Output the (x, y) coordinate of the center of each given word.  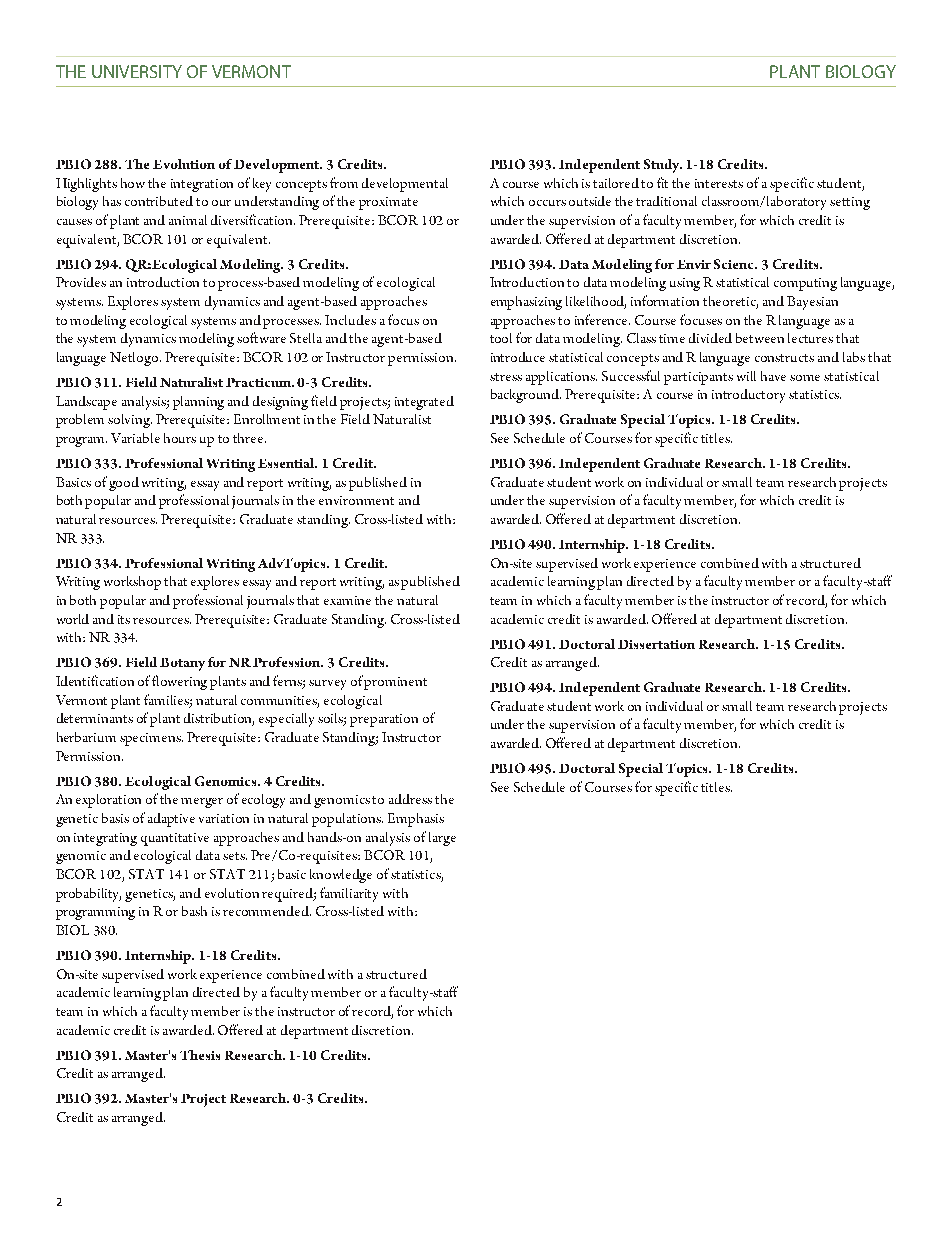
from (344, 182)
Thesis (200, 1055)
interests (719, 183)
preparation (384, 720)
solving (130, 421)
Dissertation (656, 644)
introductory (748, 396)
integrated (424, 403)
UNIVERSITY (137, 71)
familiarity (349, 894)
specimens (151, 739)
